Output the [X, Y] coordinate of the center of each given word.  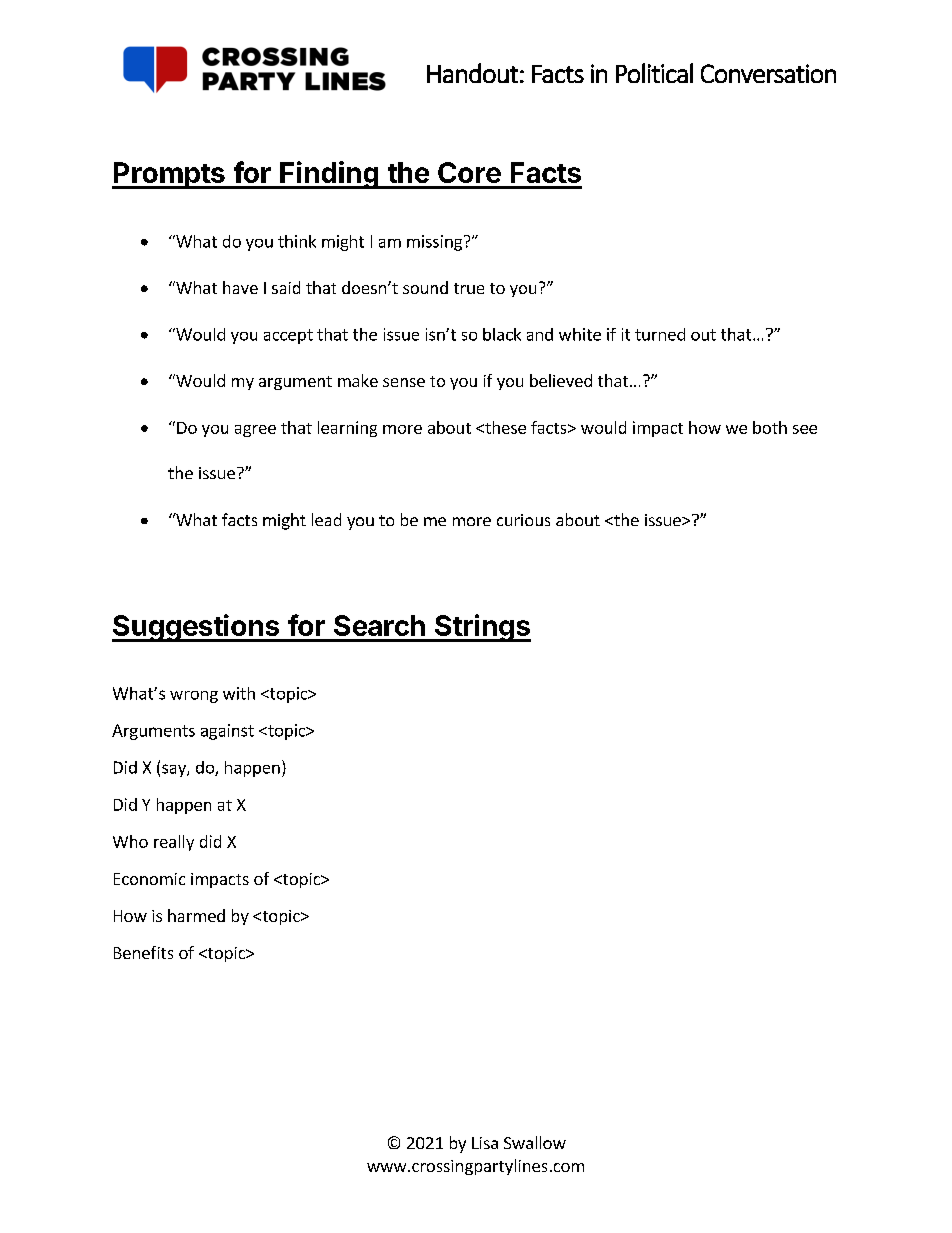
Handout [472, 73]
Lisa [485, 1143]
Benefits [143, 952]
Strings [482, 628]
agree [255, 431]
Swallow [535, 1142]
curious [523, 520]
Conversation [768, 73]
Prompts [169, 175]
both [770, 427]
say [175, 770]
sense [404, 382]
